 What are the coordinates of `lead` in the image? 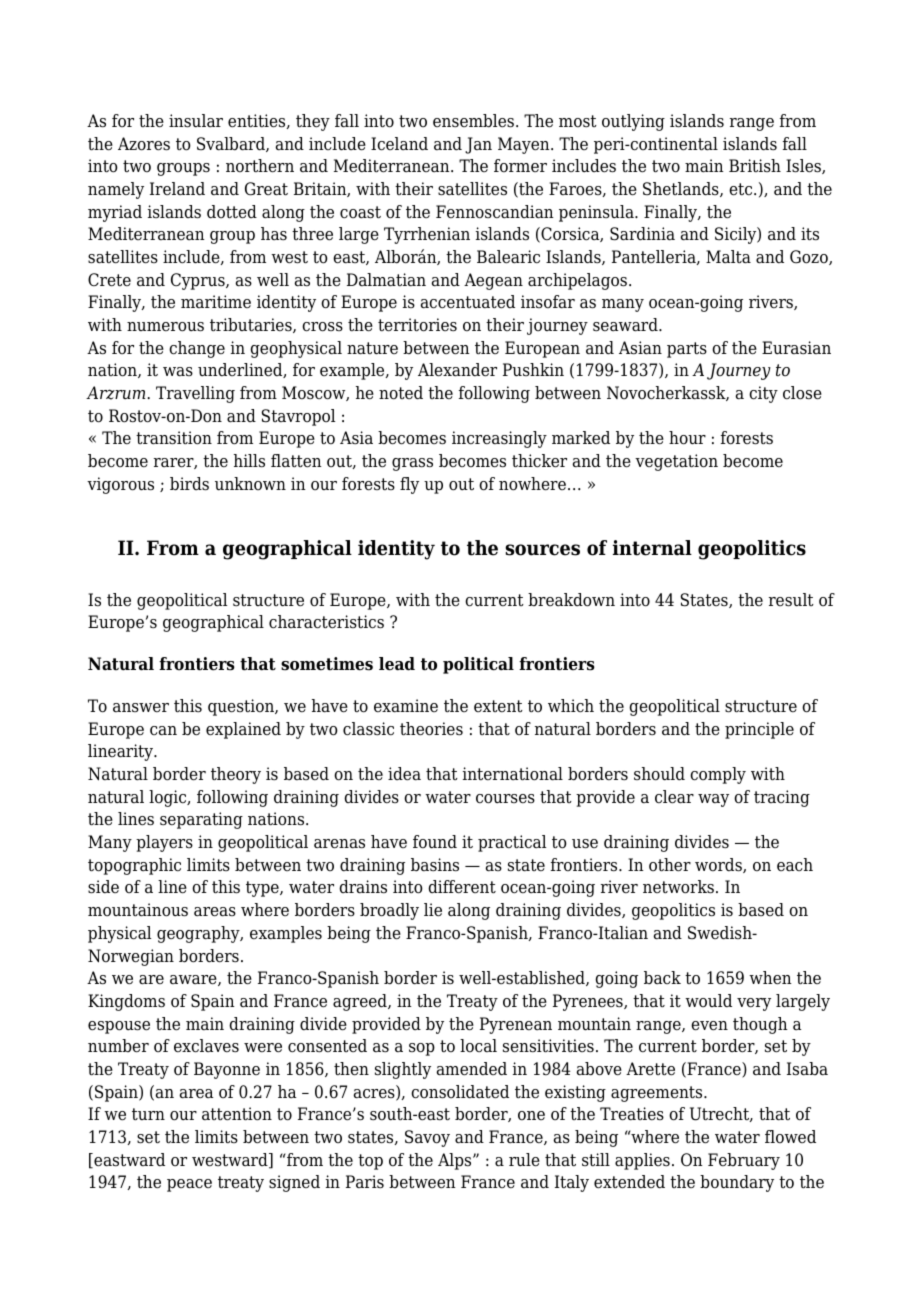 It's located at (397, 664).
